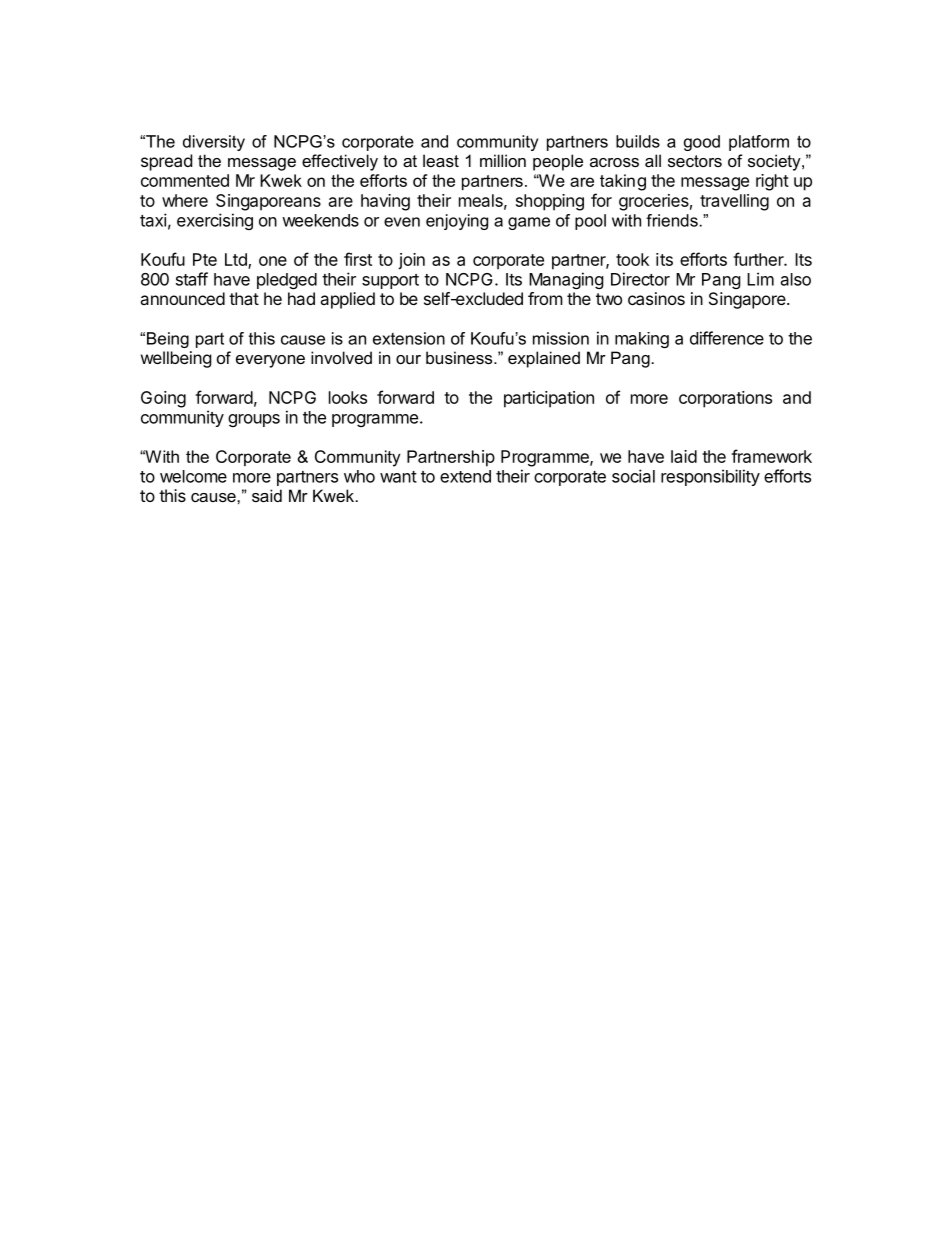 The width and height of the screenshot is (952, 1233). What do you see at coordinates (725, 399) in the screenshot?
I see `corporations` at bounding box center [725, 399].
